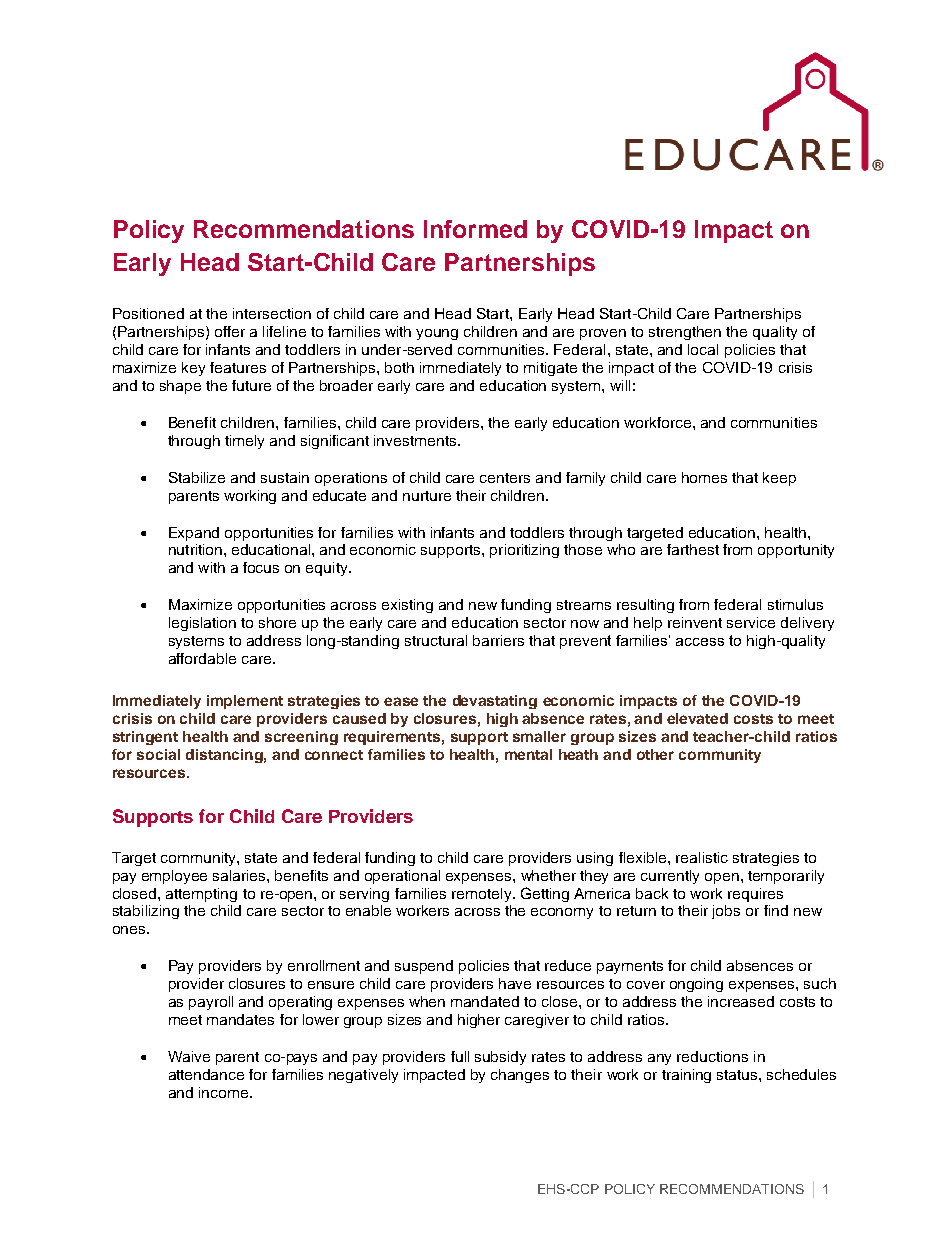 This screenshot has height=1233, width=952. What do you see at coordinates (244, 442) in the screenshot?
I see `timely` at bounding box center [244, 442].
